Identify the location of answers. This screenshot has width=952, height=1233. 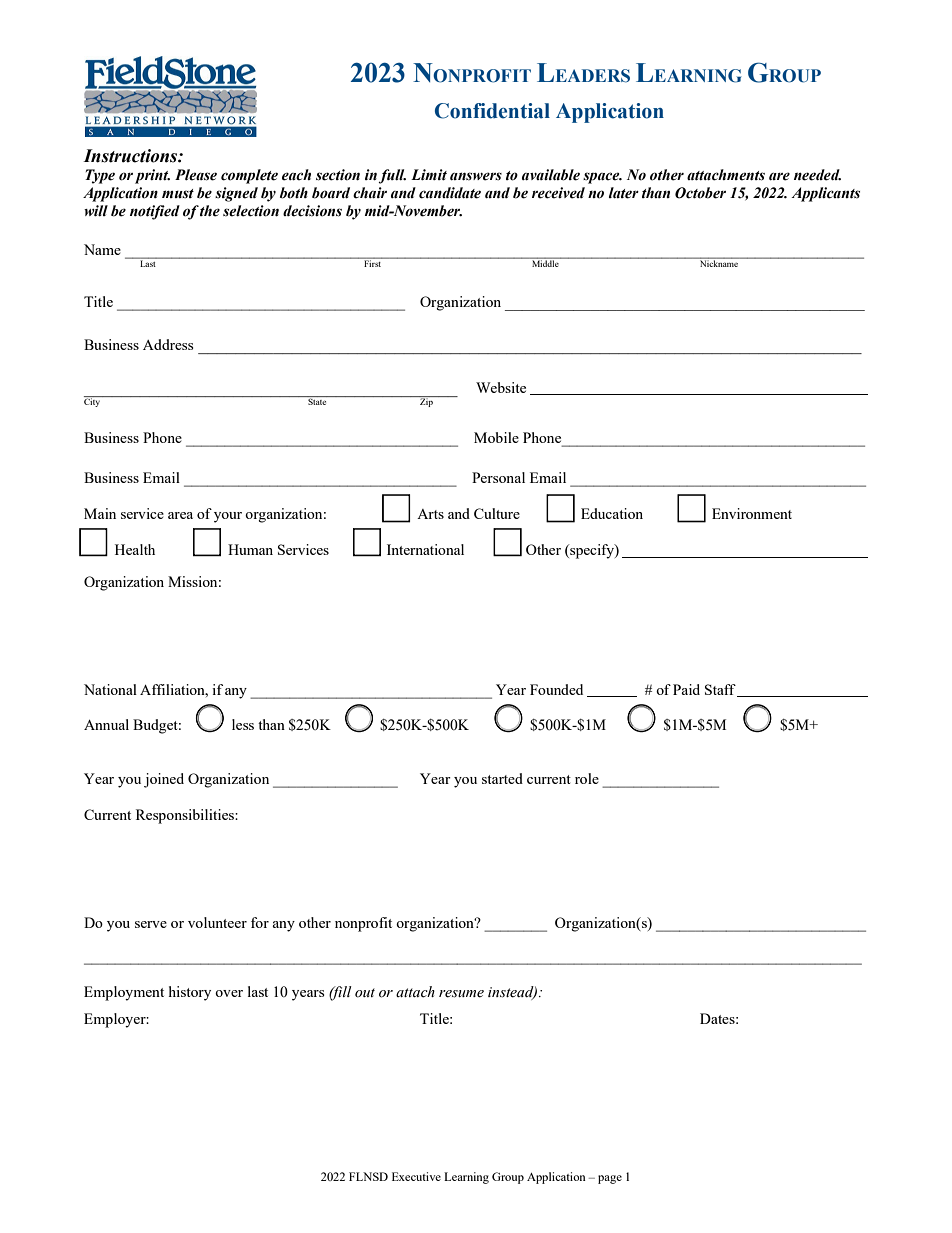
(476, 176).
